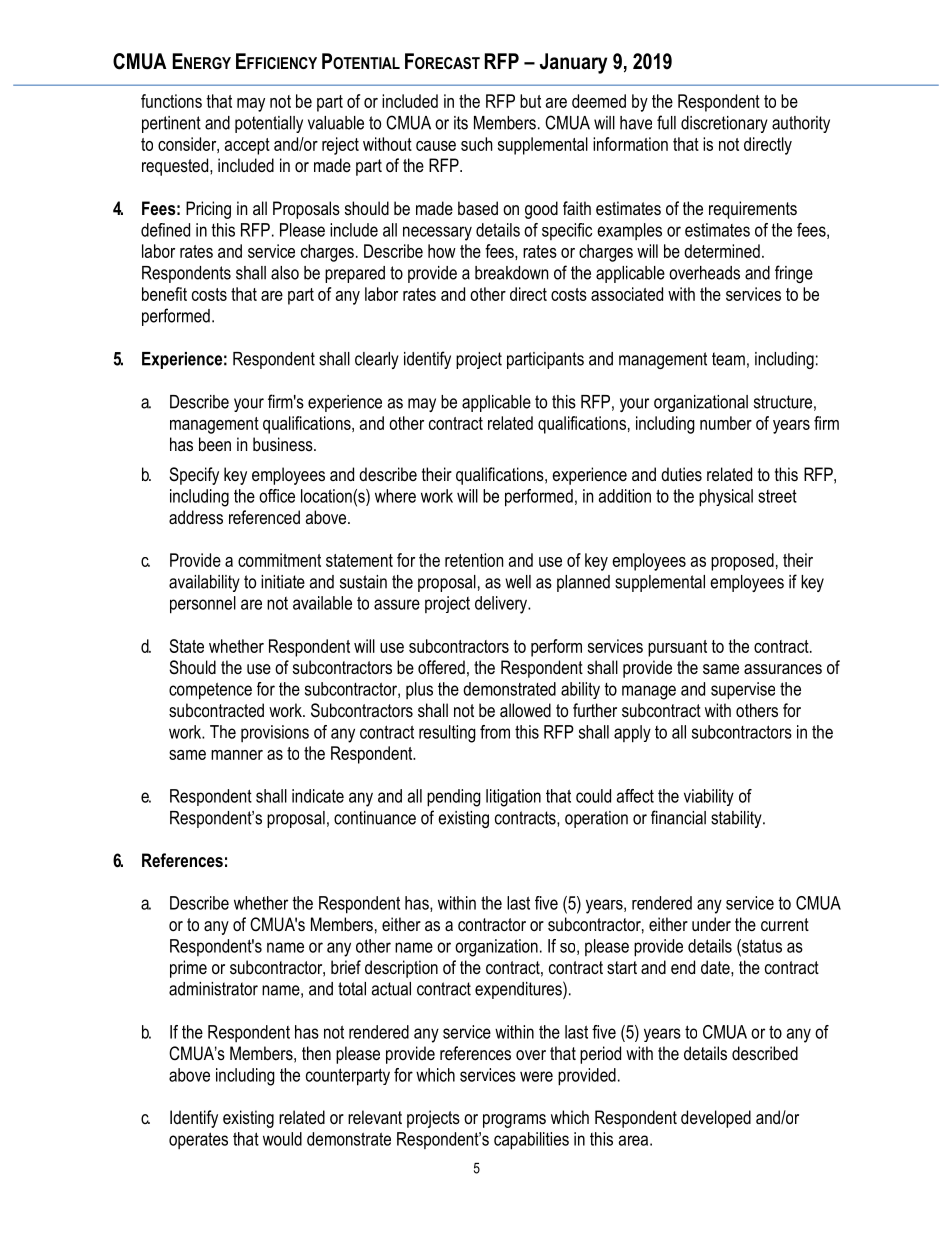  What do you see at coordinates (724, 124) in the screenshot?
I see `discretionary` at bounding box center [724, 124].
